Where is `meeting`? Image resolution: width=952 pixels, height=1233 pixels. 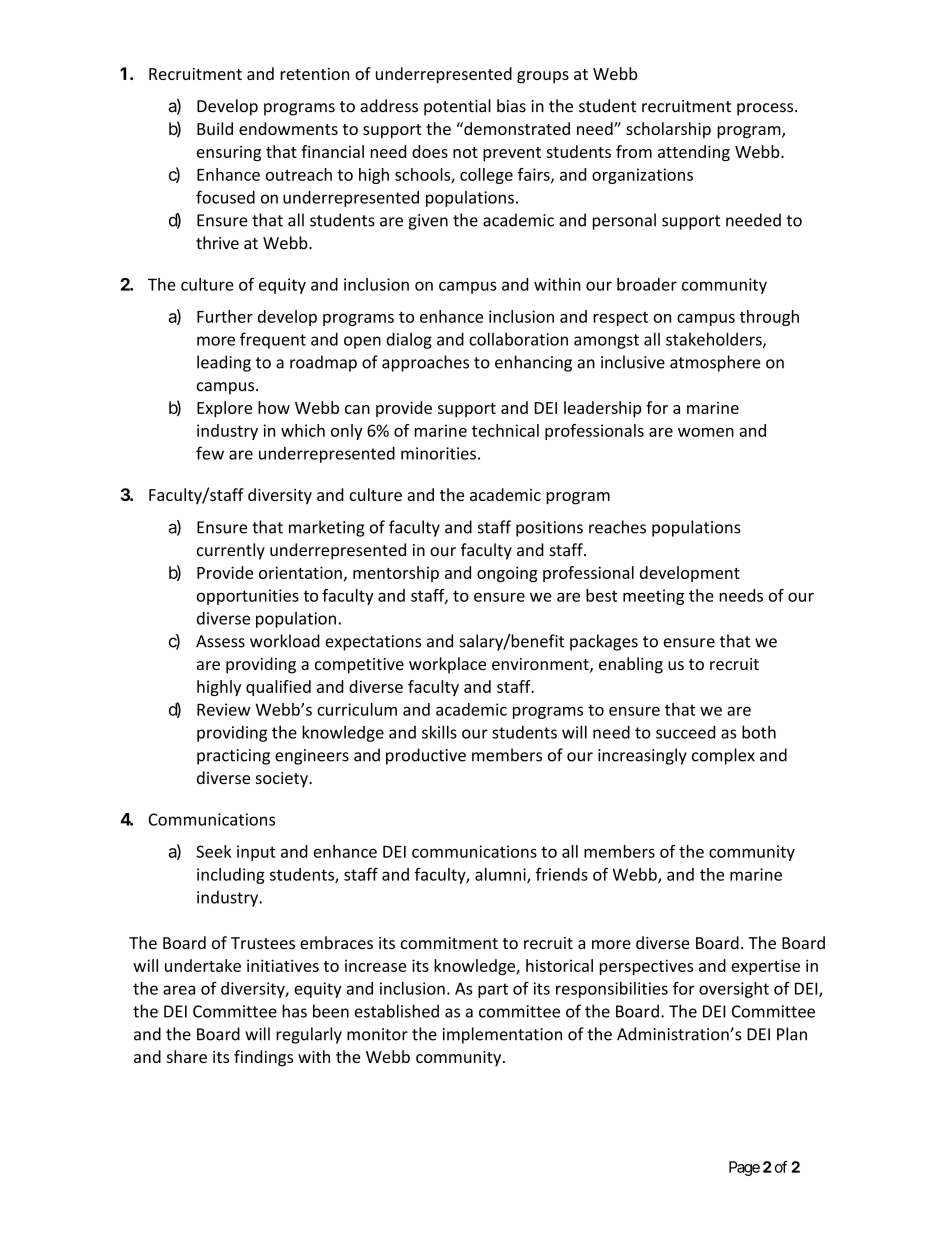
meeting is located at coordinates (653, 597).
